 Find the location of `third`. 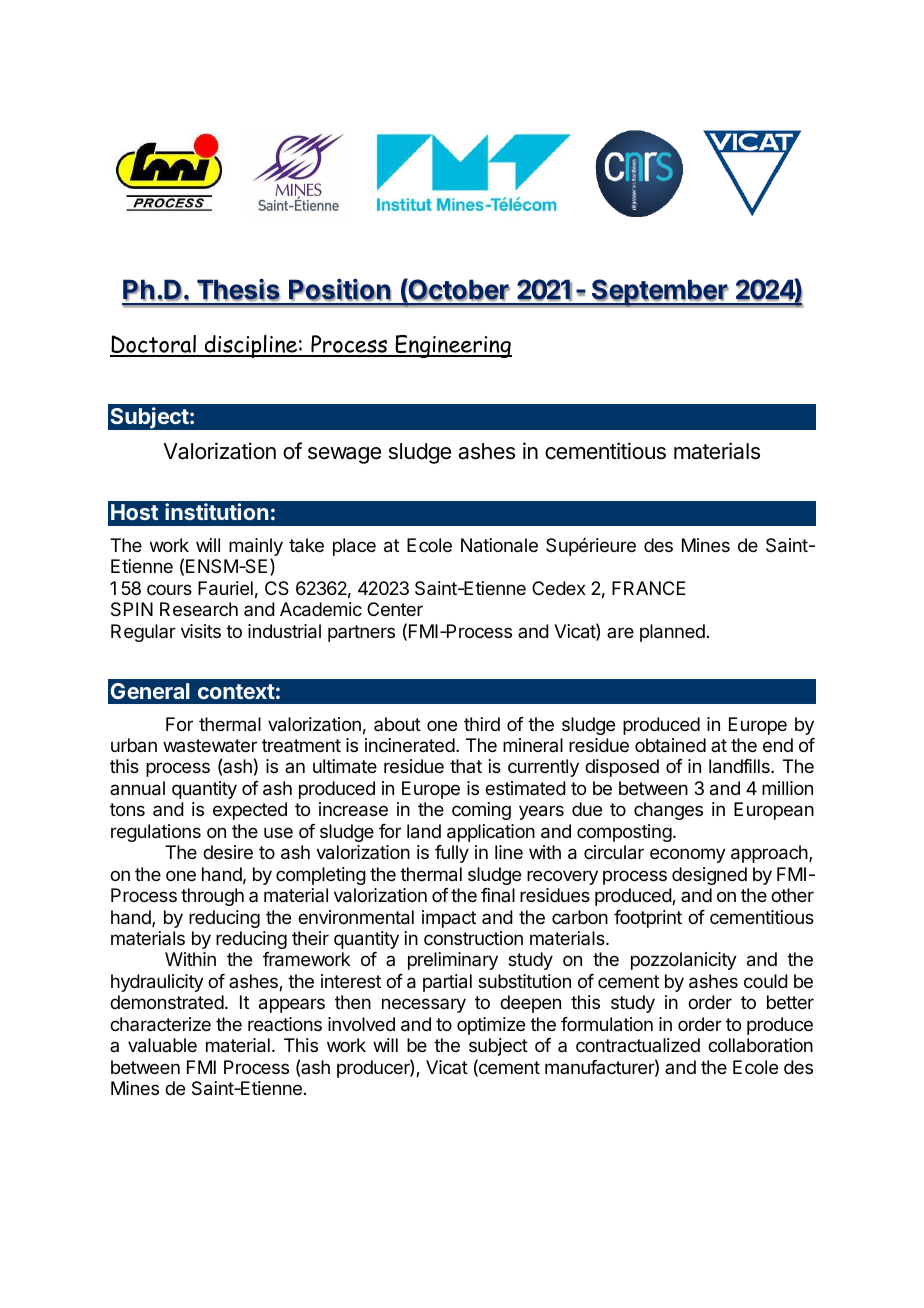

third is located at coordinates (482, 724).
